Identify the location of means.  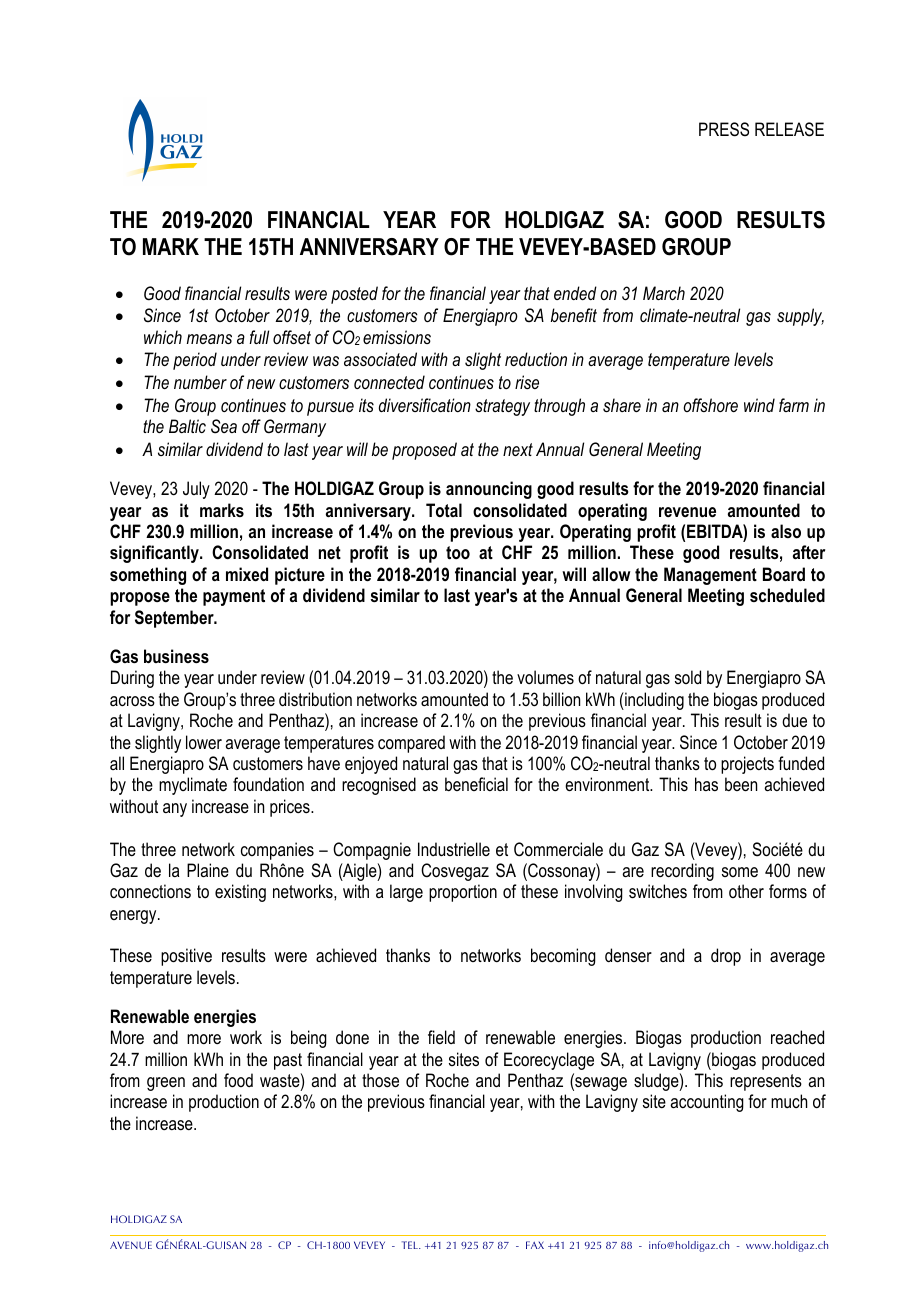
(209, 339).
